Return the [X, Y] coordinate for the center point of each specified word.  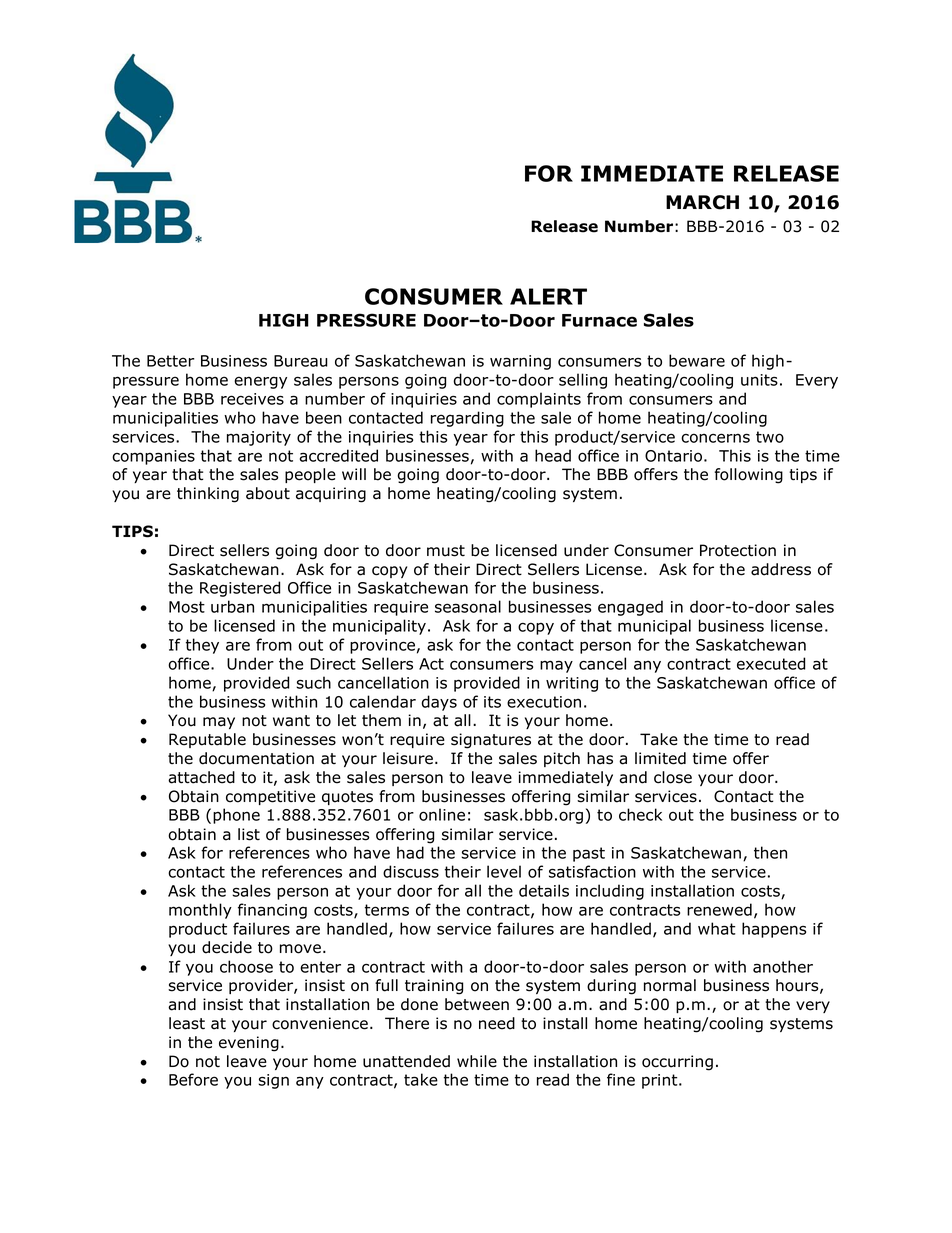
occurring [677, 1063]
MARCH [702, 202]
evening [249, 1044]
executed [771, 663]
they [202, 646]
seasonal [468, 606]
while [477, 1061]
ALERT [548, 296]
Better [170, 361]
